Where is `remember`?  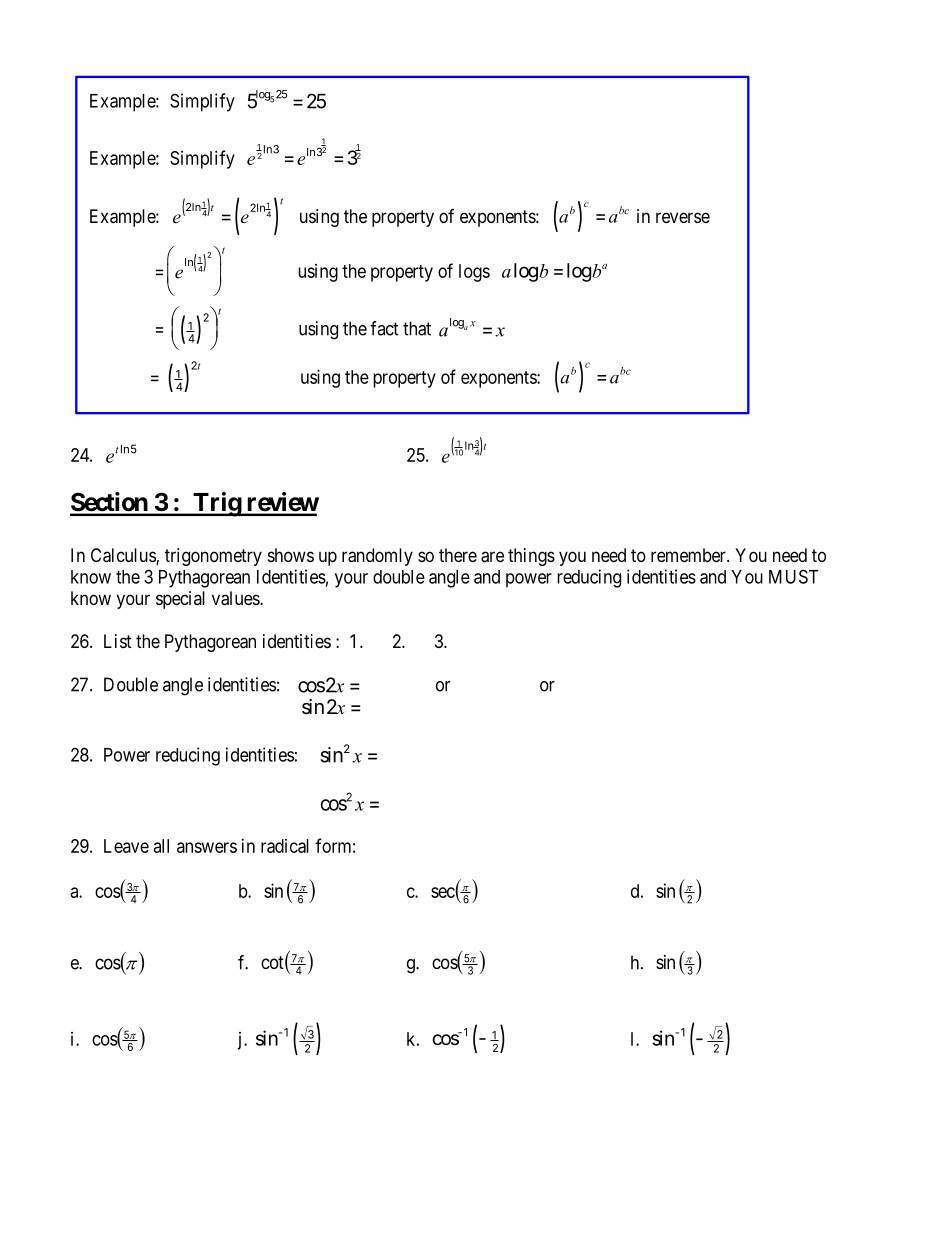
remember is located at coordinates (689, 555).
